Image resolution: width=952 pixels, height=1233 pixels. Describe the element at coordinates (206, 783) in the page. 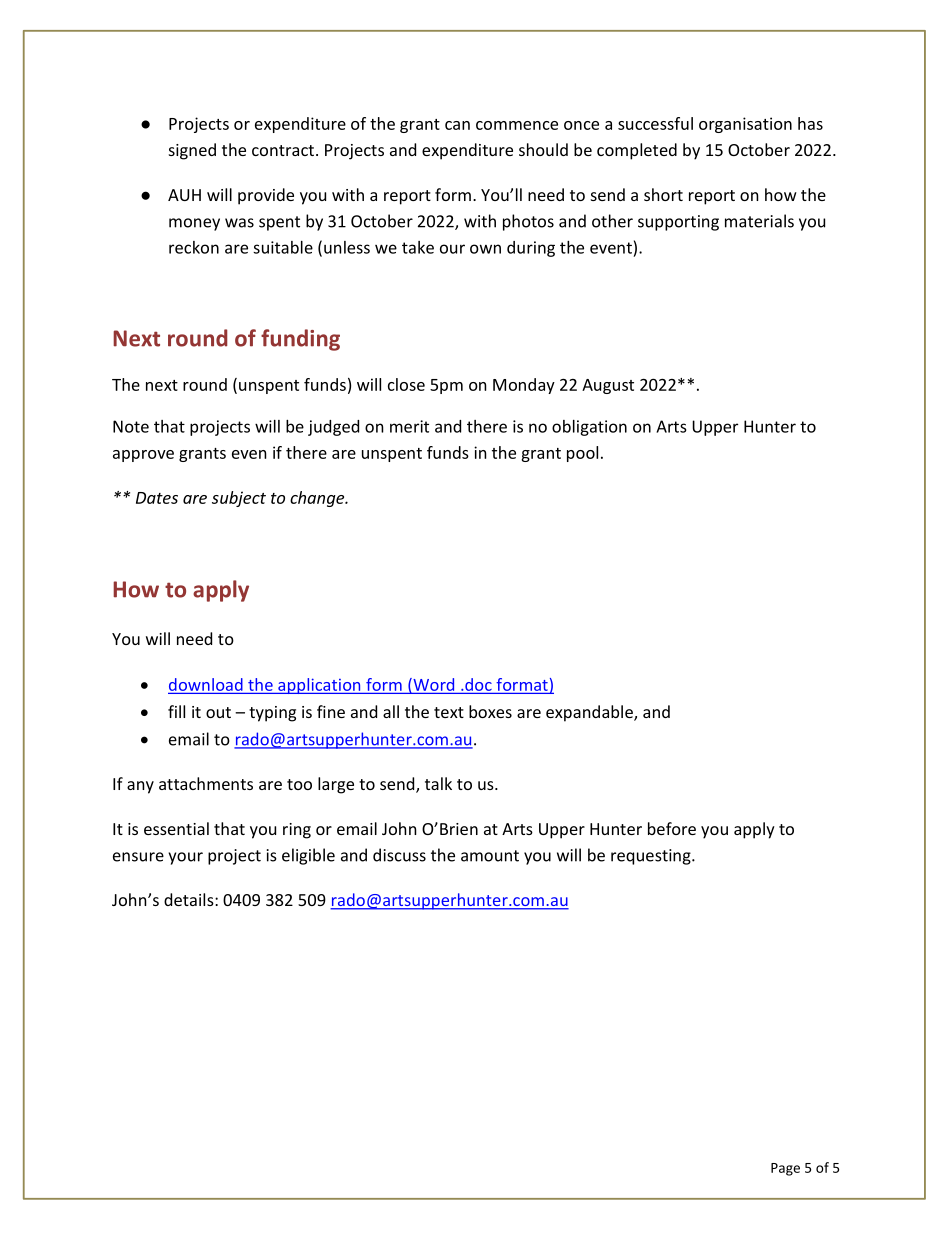

I see `attachments` at that location.
